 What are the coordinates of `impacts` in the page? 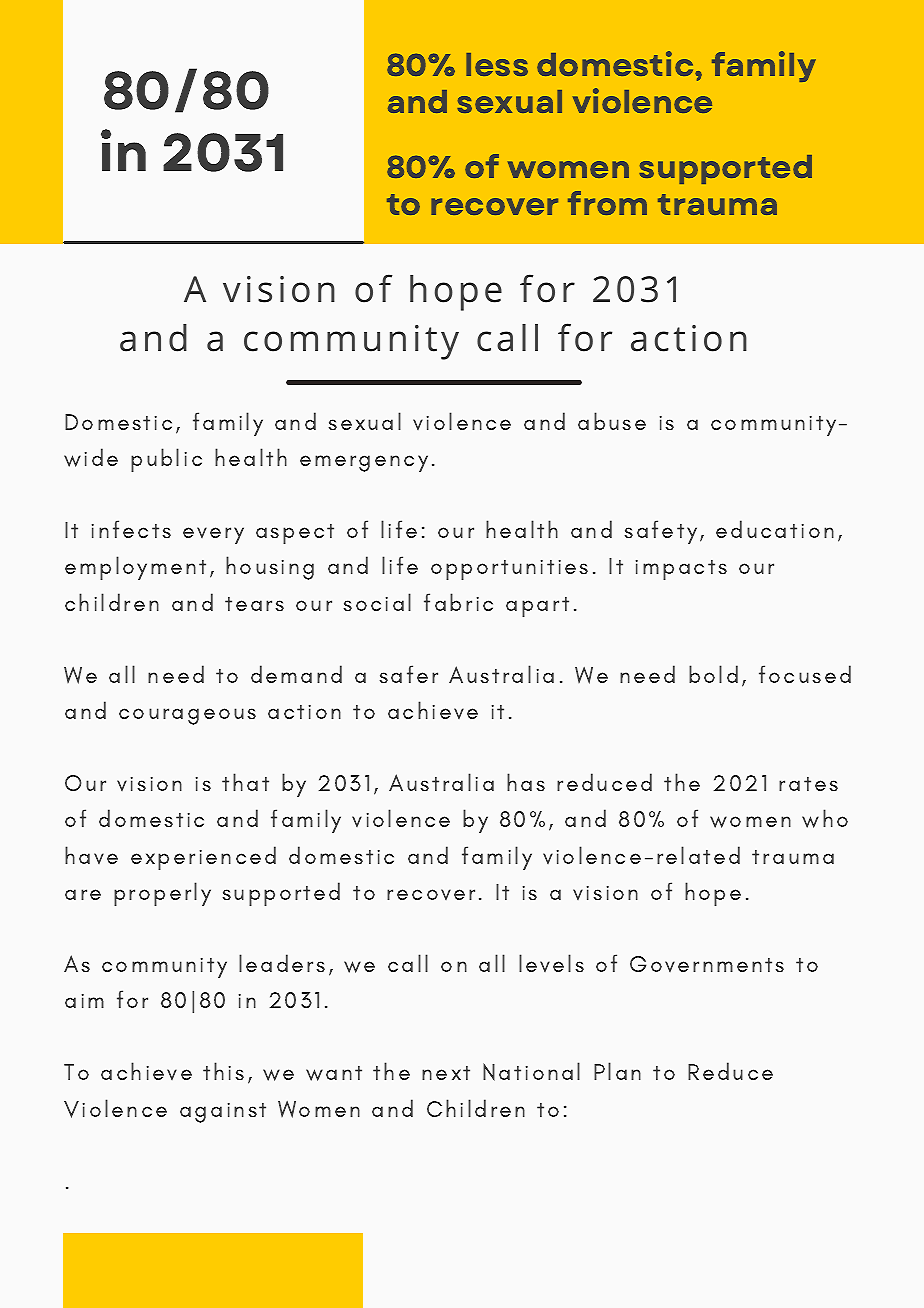 It's located at (681, 570).
